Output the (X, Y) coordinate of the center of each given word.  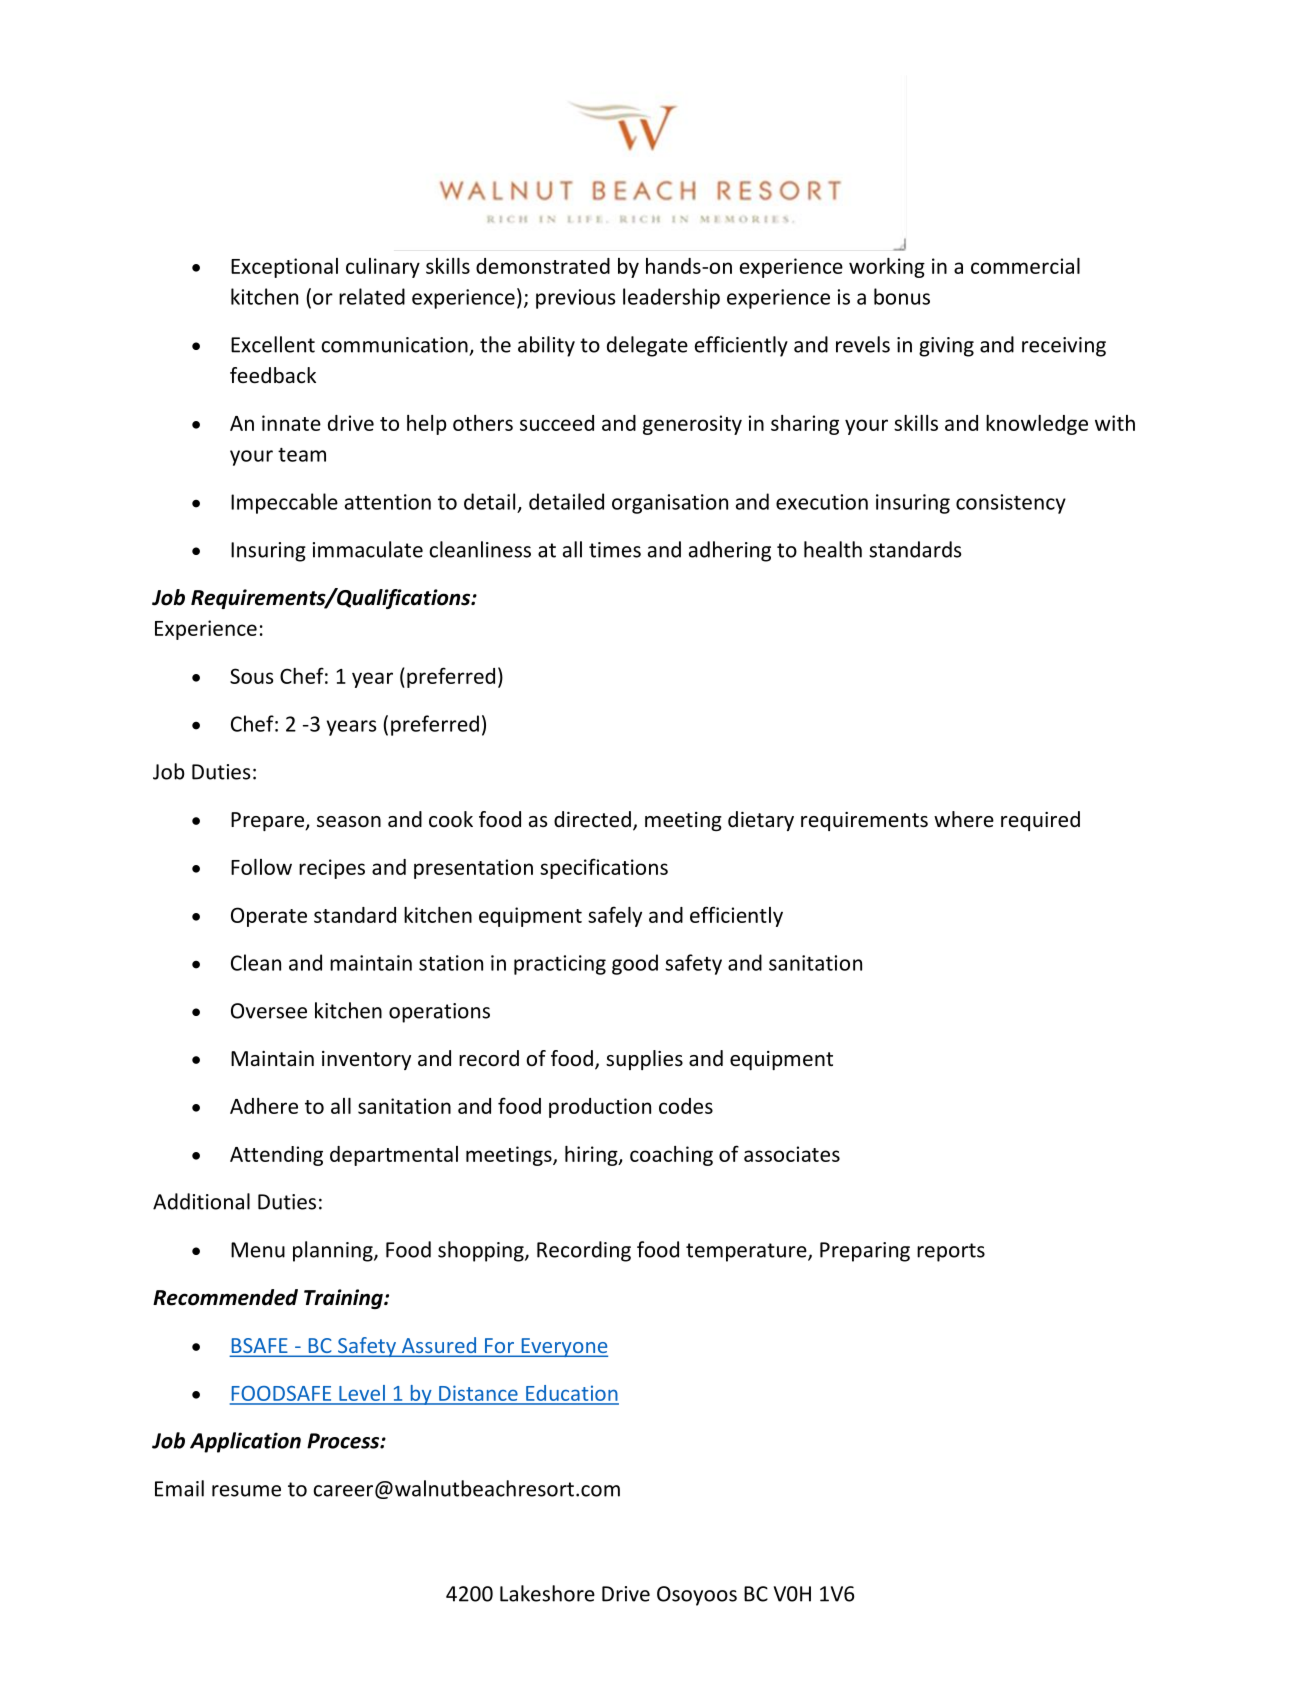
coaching (671, 1156)
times (615, 550)
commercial (1025, 266)
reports (951, 1252)
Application (245, 1442)
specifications (604, 868)
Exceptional (284, 268)
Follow (261, 867)
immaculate (368, 549)
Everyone (563, 1347)
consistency (1011, 504)
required (1040, 821)
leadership (671, 298)
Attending (276, 1156)
